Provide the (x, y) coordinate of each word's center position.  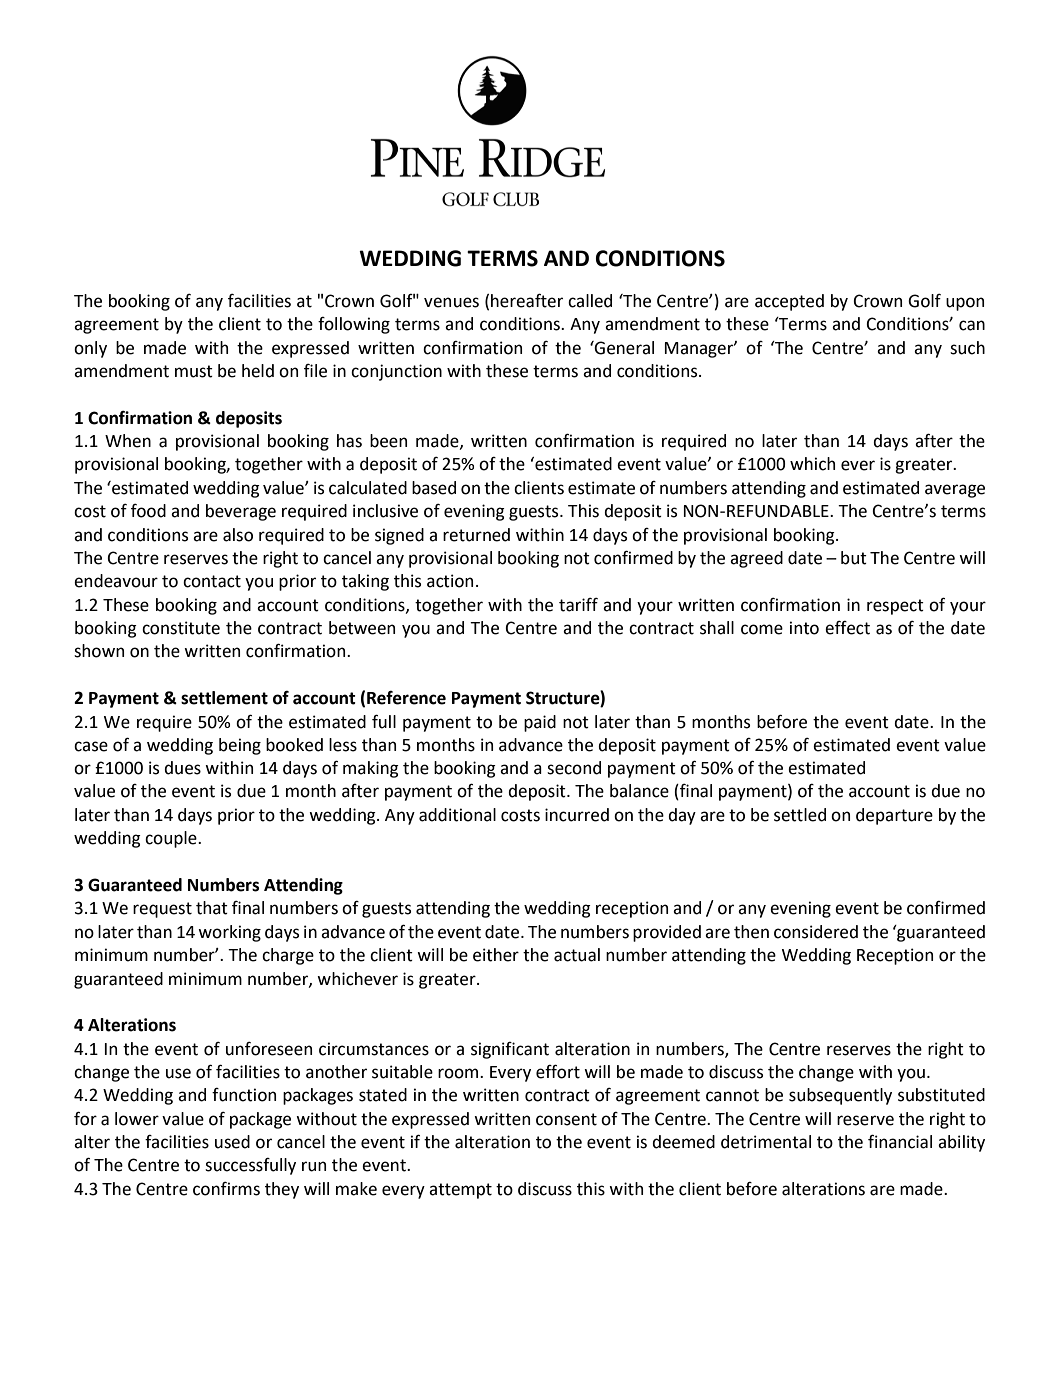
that (212, 908)
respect (895, 607)
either (496, 955)
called (590, 301)
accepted (789, 302)
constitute (181, 628)
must (194, 371)
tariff (578, 605)
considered (816, 932)
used (232, 1142)
